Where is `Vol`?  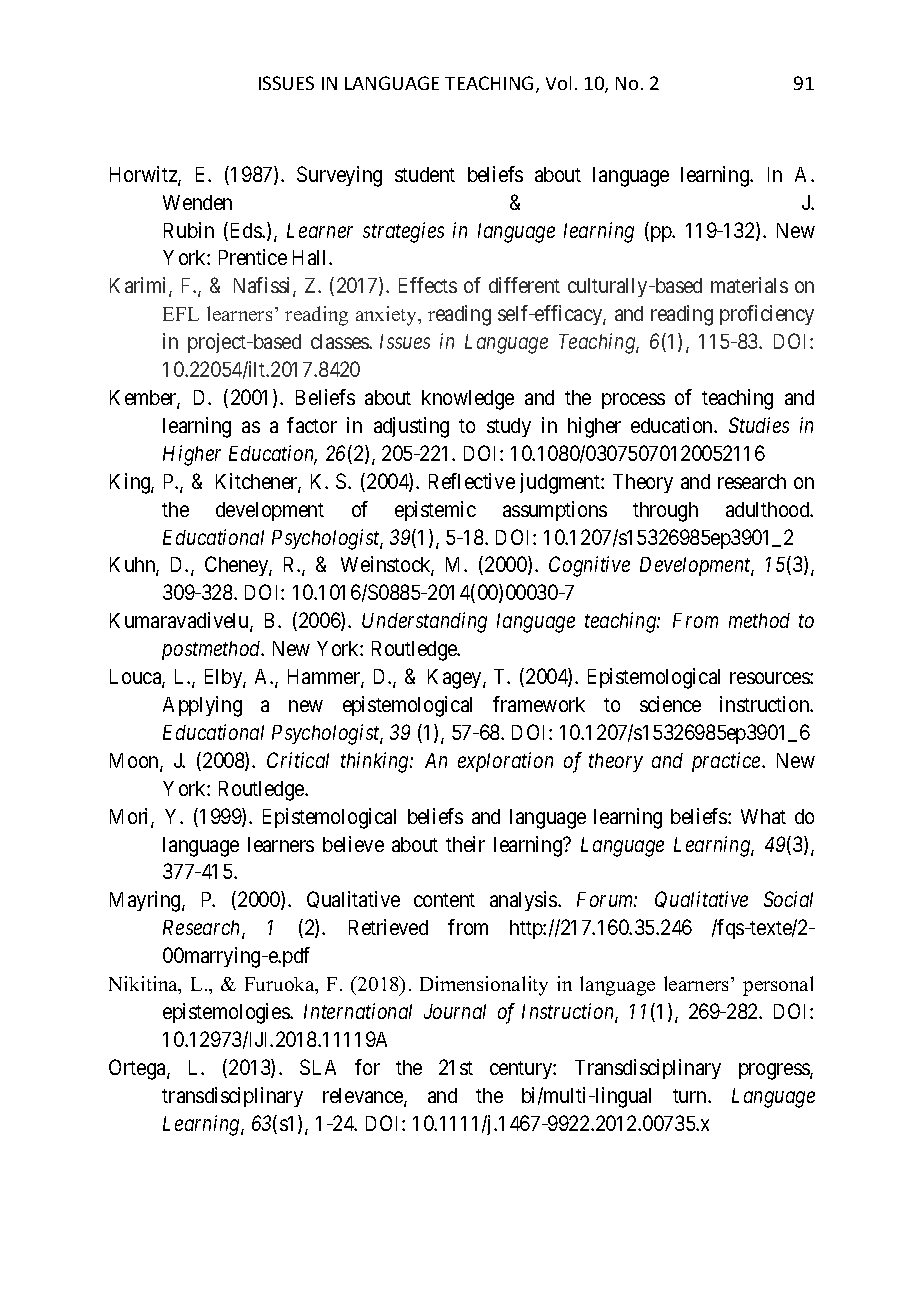 Vol is located at coordinates (558, 83).
